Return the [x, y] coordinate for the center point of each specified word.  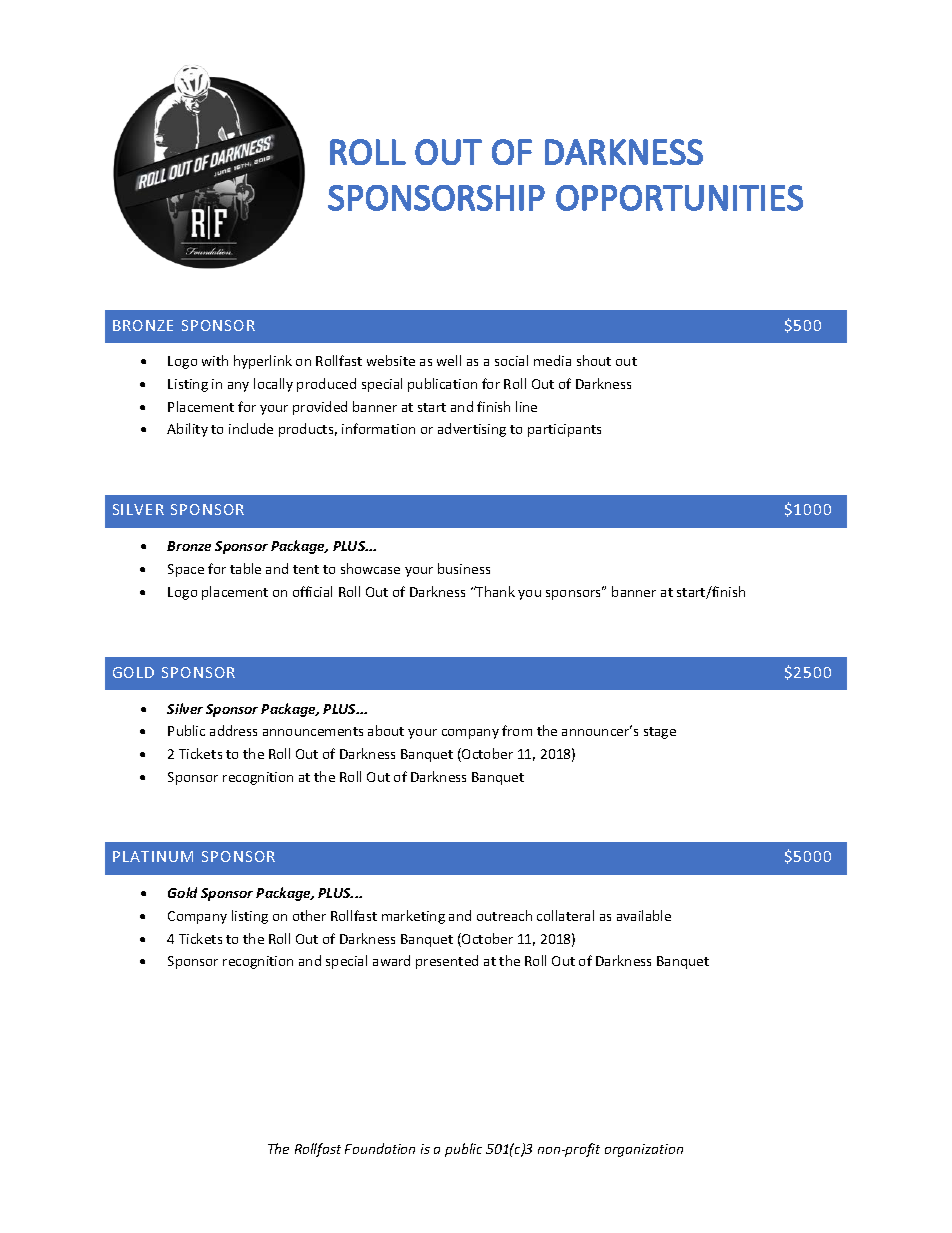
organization [644, 1150]
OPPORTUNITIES [679, 198]
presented [447, 962]
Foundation [380, 1148]
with [215, 360]
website [391, 360]
